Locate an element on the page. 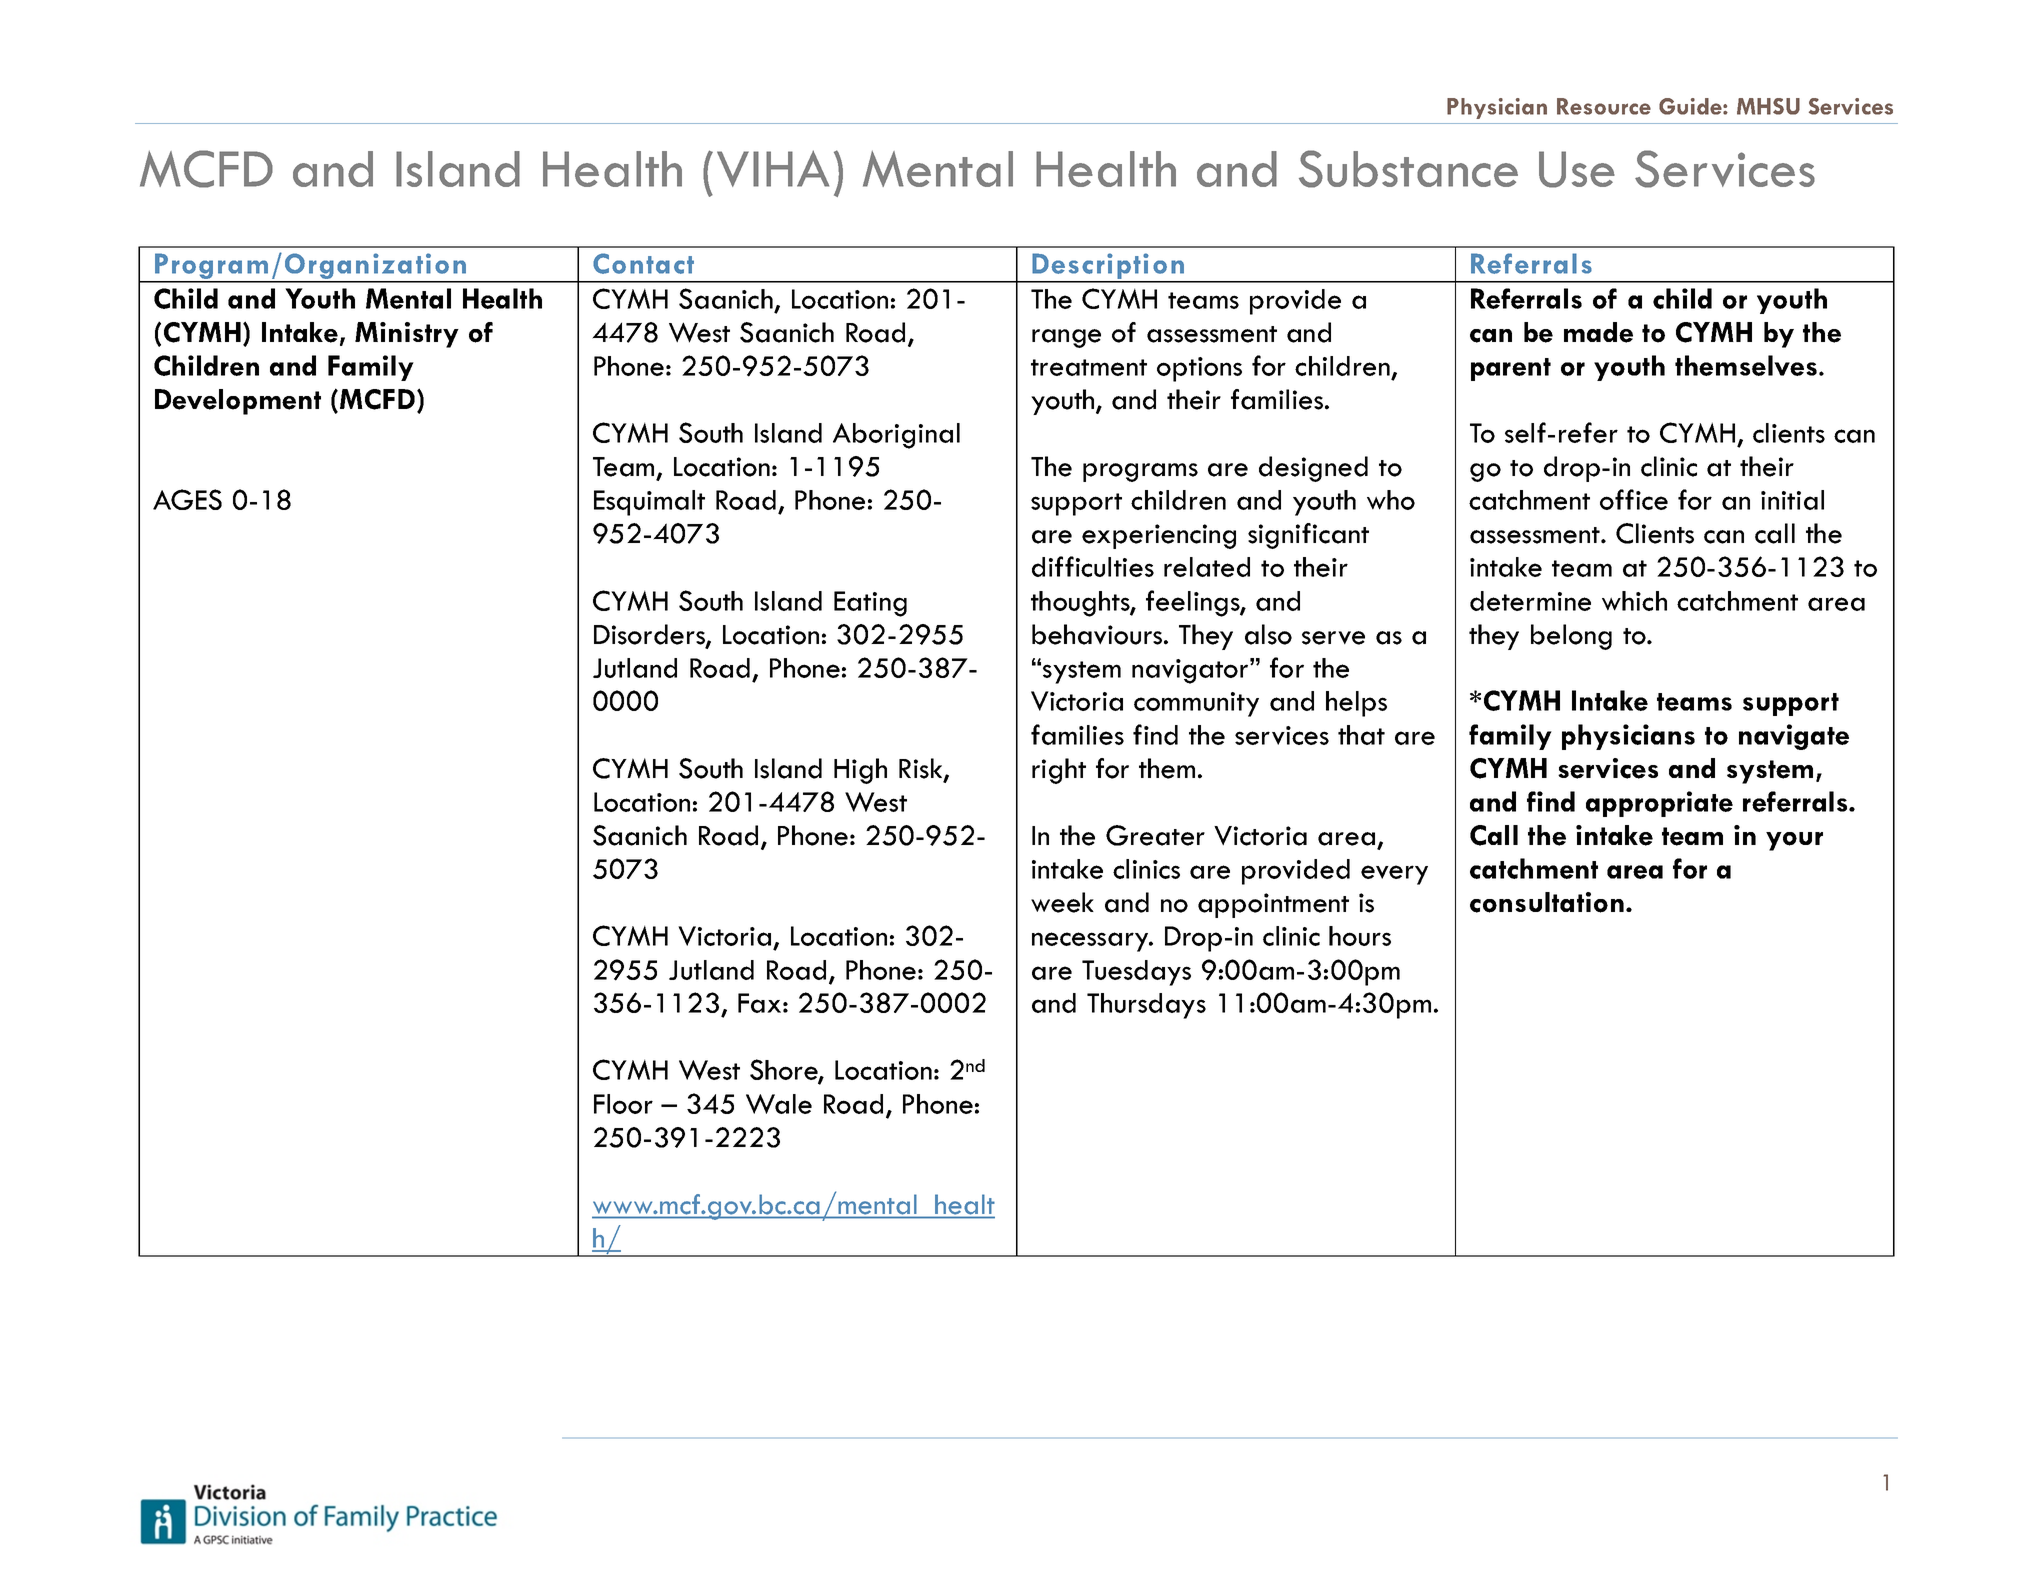 This image has height=1571, width=2033. Resource is located at coordinates (1604, 106).
